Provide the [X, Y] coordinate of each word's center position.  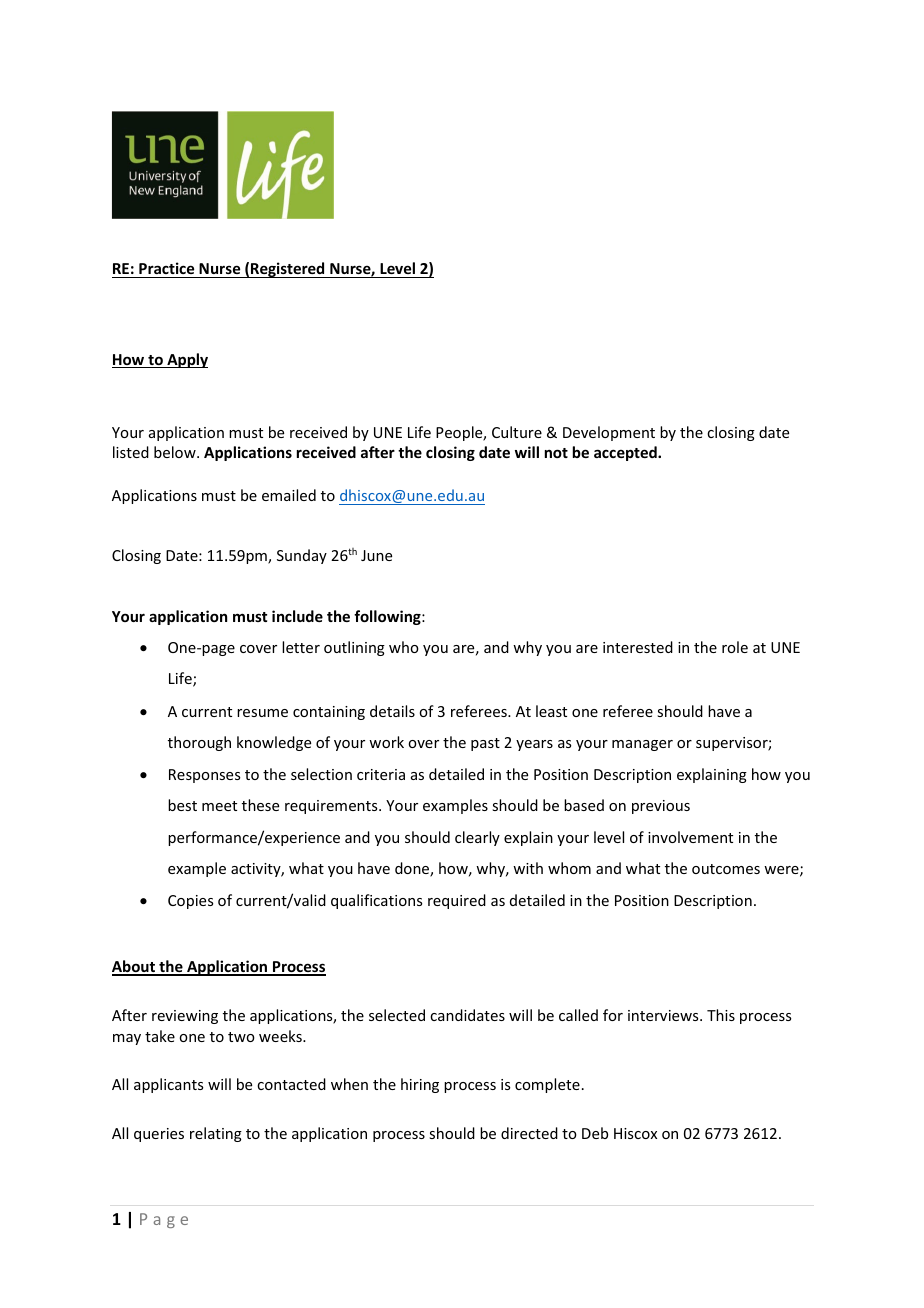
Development [609, 433]
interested [638, 647]
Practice [166, 268]
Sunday [302, 556]
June [376, 555]
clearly [477, 838]
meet [219, 806]
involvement [690, 837]
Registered [288, 270]
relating [216, 1134]
